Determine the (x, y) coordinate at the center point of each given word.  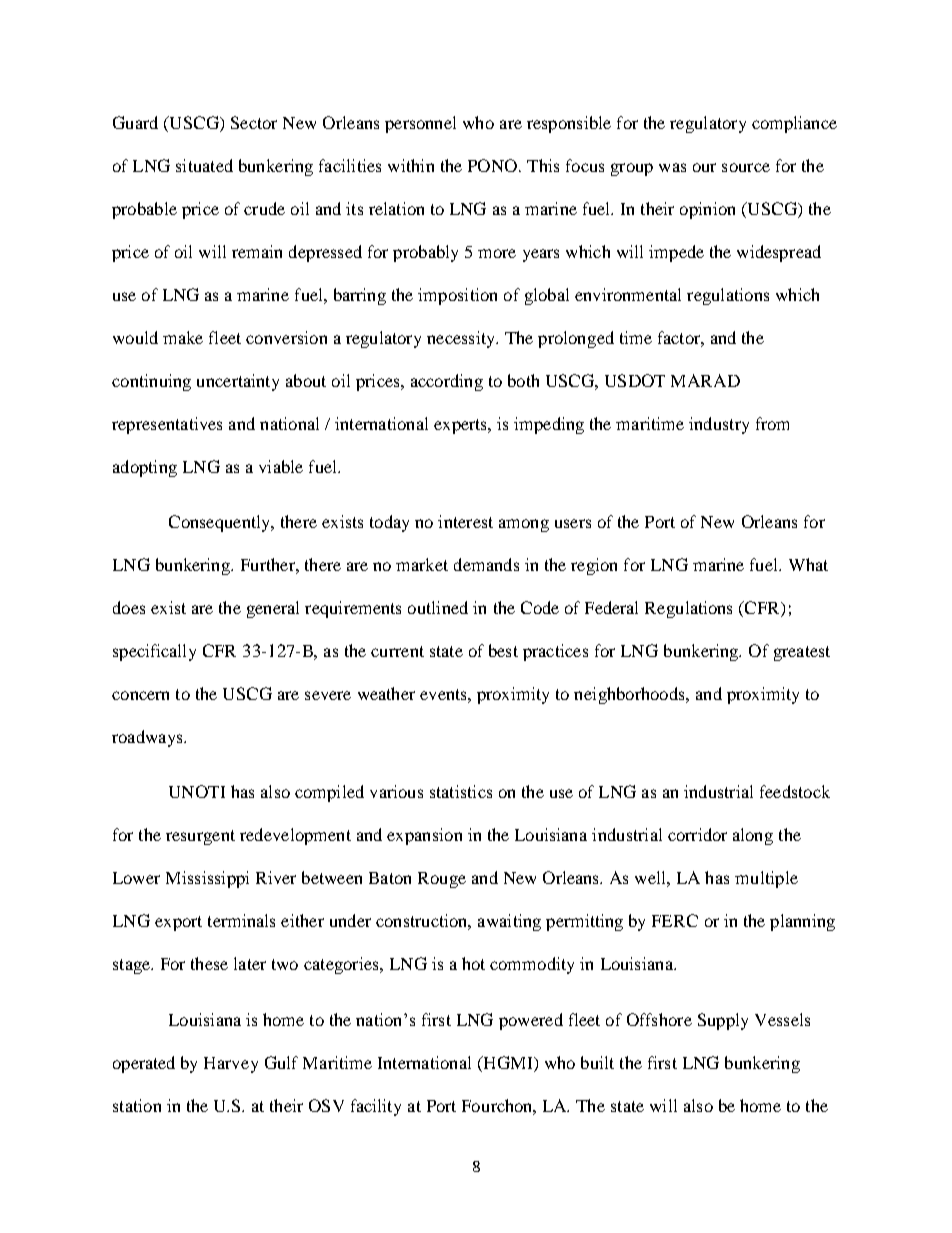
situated (204, 165)
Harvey (231, 1065)
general (273, 609)
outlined (438, 607)
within (411, 165)
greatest (802, 653)
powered (531, 1021)
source (746, 167)
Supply (723, 1021)
